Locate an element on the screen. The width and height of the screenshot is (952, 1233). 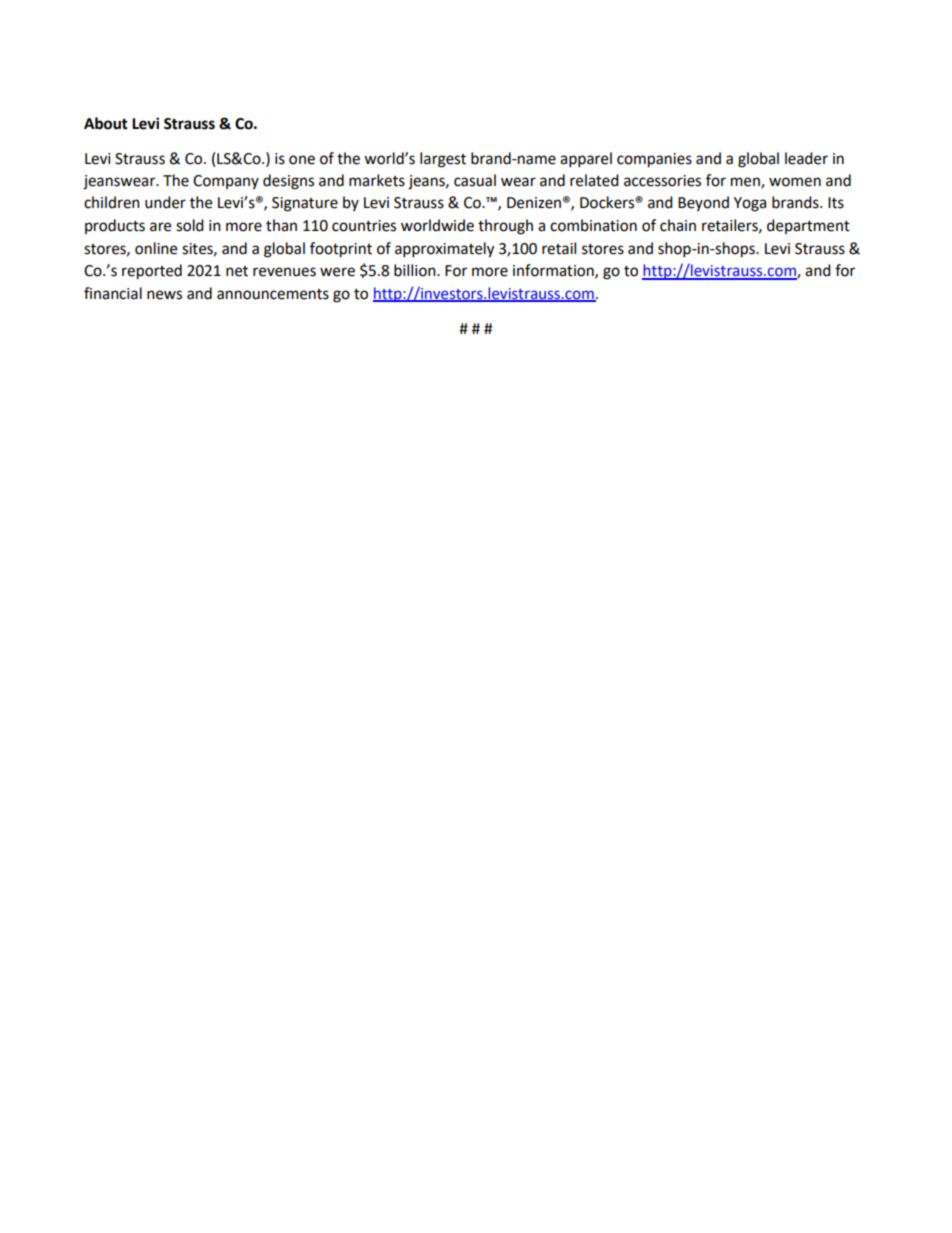
Company is located at coordinates (226, 182).
